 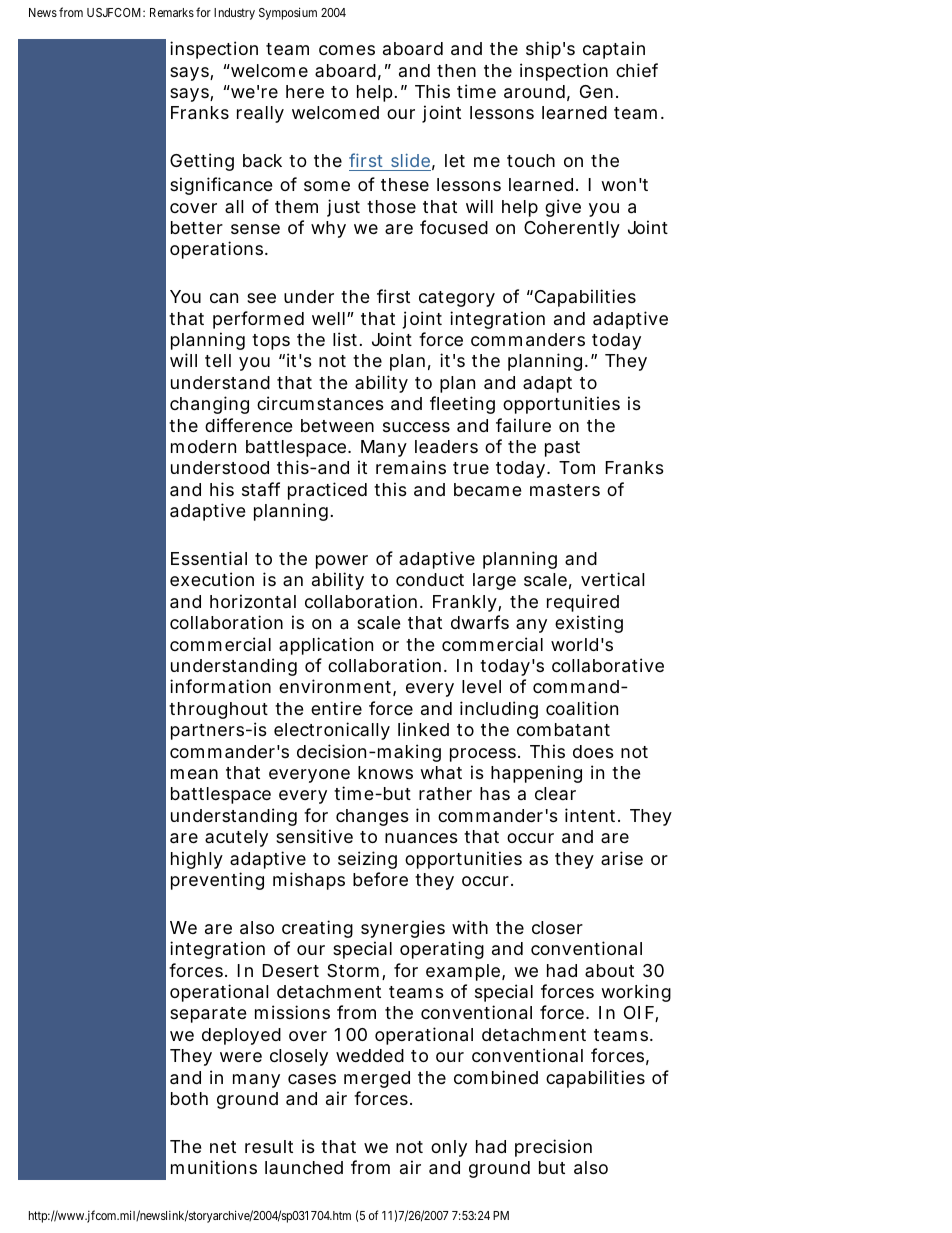 What do you see at coordinates (416, 427) in the image?
I see `success` at bounding box center [416, 427].
